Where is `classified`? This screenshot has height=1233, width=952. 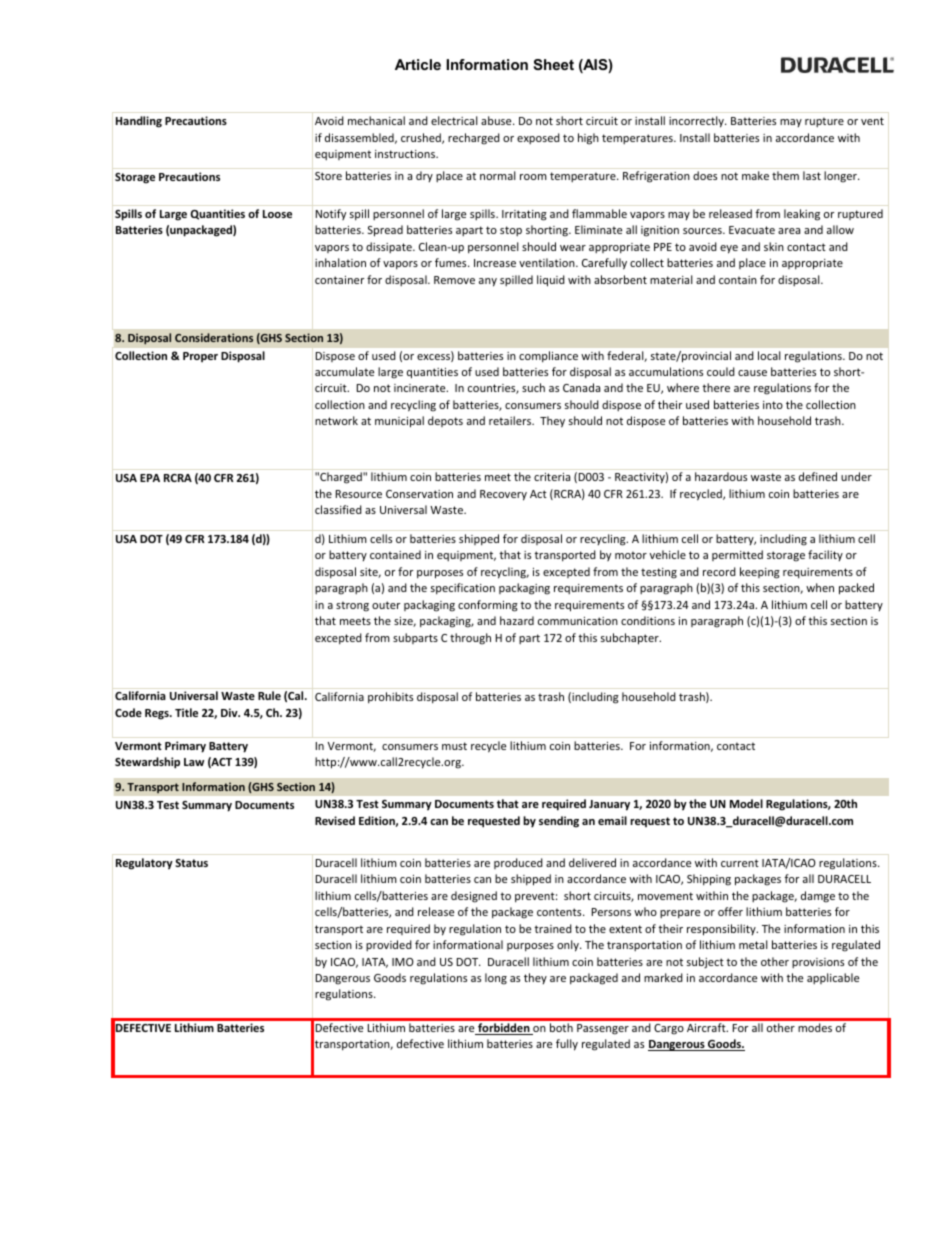
classified is located at coordinates (338, 509).
